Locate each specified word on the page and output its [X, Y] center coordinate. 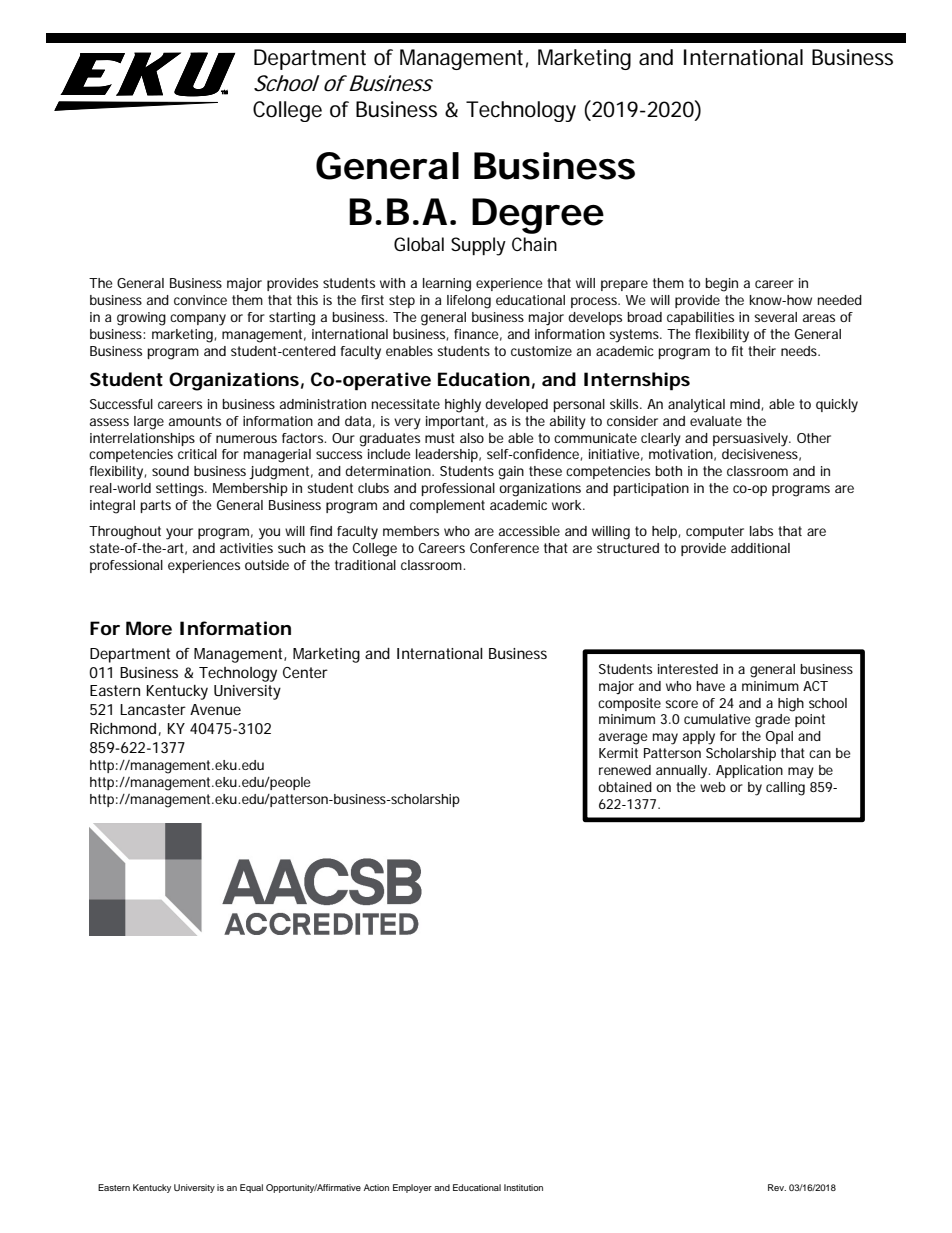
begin [721, 285]
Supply [478, 246]
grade [772, 721]
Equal [251, 1188]
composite [629, 704]
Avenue [215, 709]
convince [200, 300]
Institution [523, 1187]
